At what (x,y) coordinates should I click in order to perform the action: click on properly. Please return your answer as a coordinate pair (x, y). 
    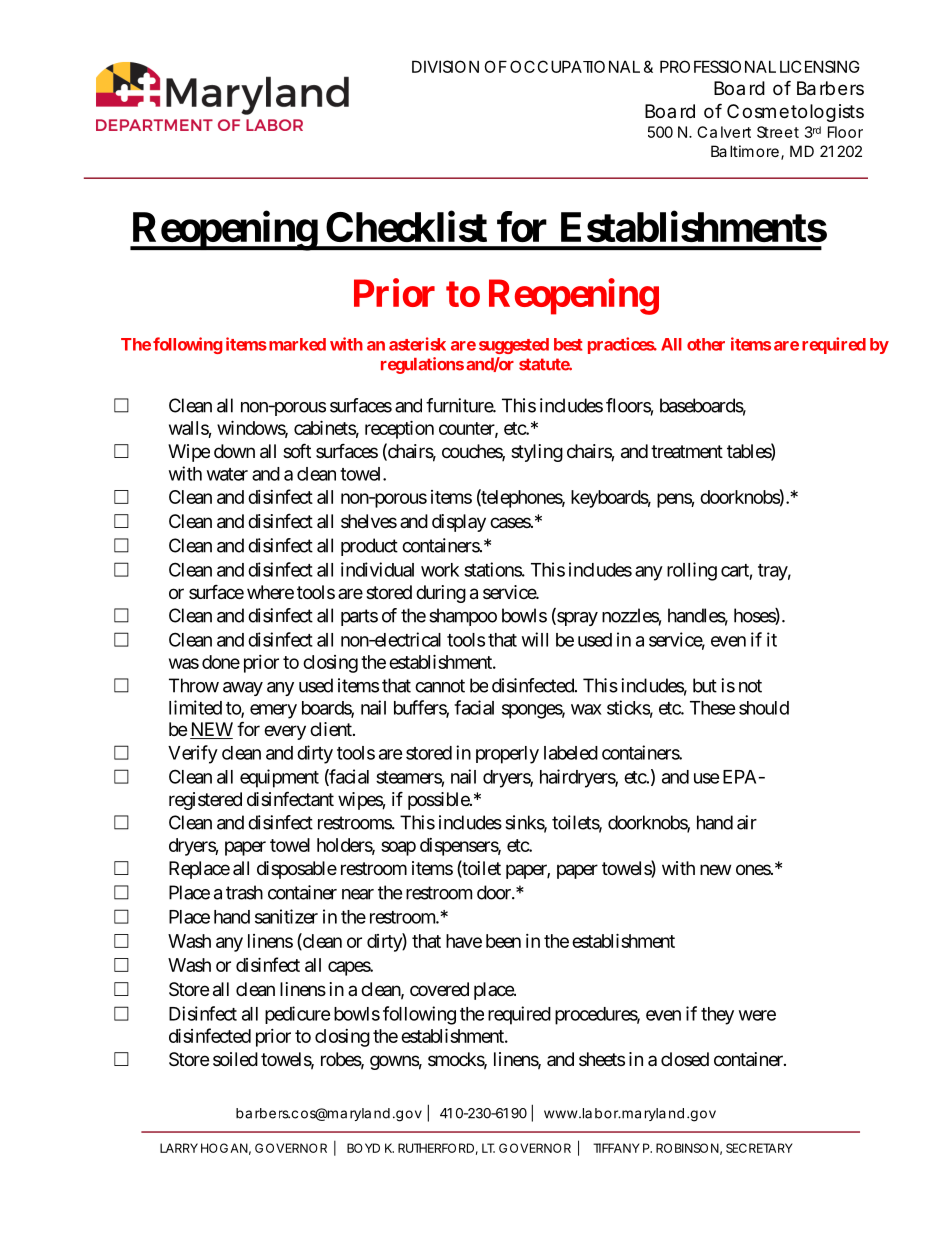
    Looking at the image, I should click on (507, 755).
